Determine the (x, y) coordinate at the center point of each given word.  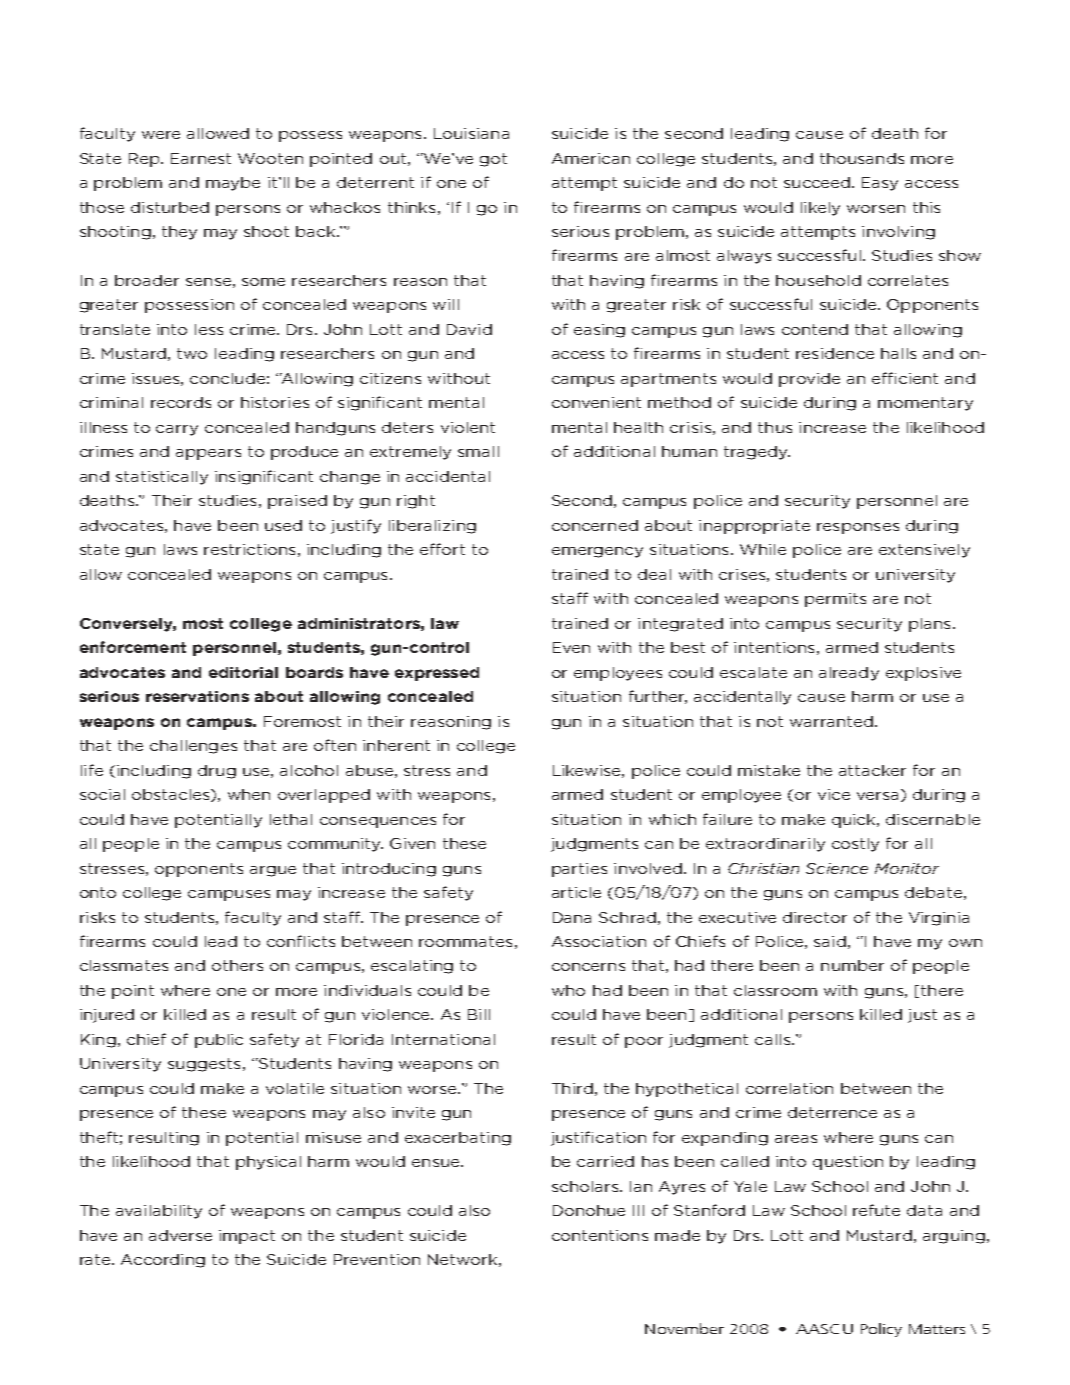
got (493, 160)
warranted (831, 721)
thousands (862, 158)
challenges (193, 747)
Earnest (201, 158)
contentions (600, 1235)
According (163, 1261)
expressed (437, 674)
